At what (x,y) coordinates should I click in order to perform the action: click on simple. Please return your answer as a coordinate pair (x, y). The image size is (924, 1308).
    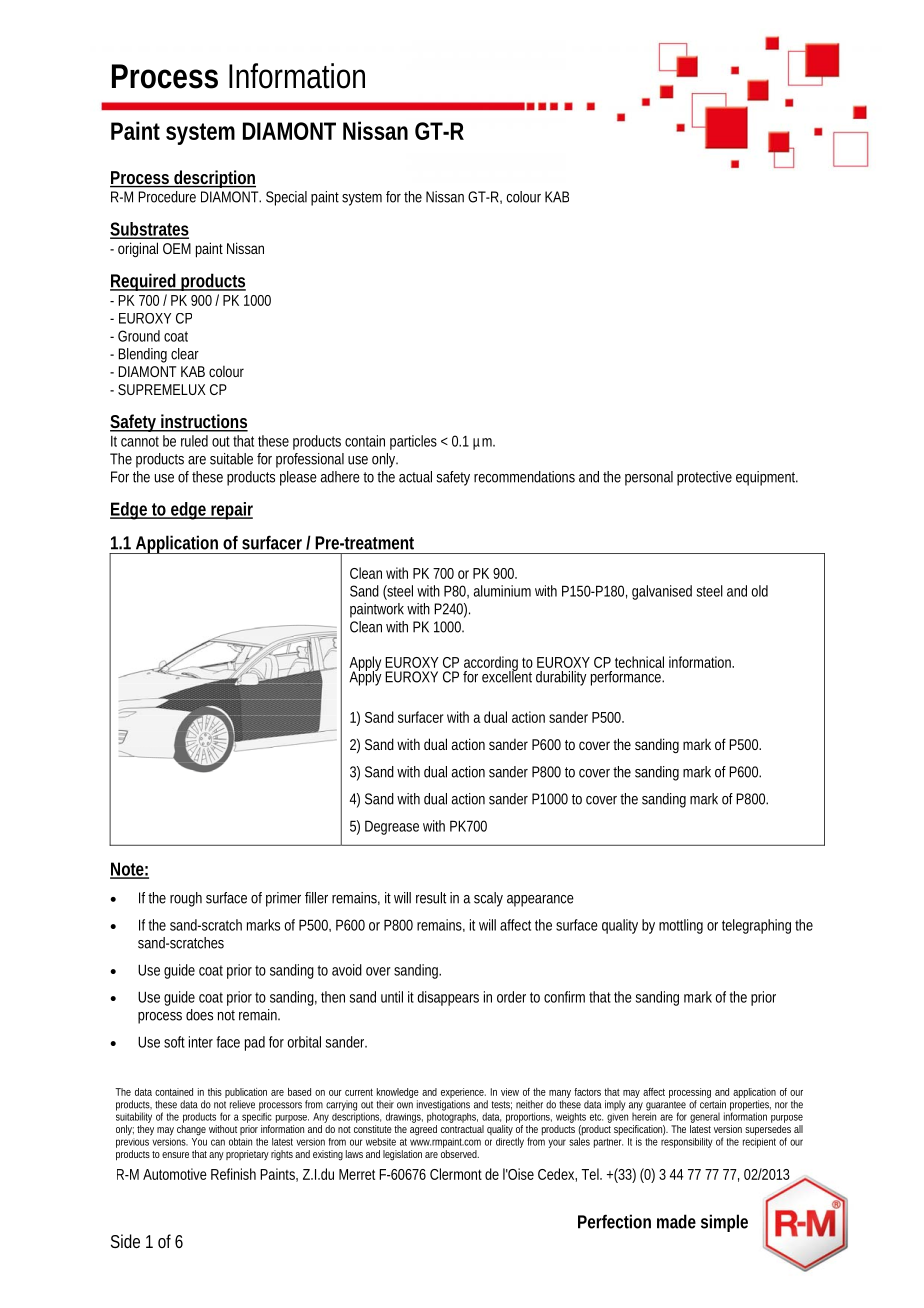
    Looking at the image, I should click on (724, 1223).
